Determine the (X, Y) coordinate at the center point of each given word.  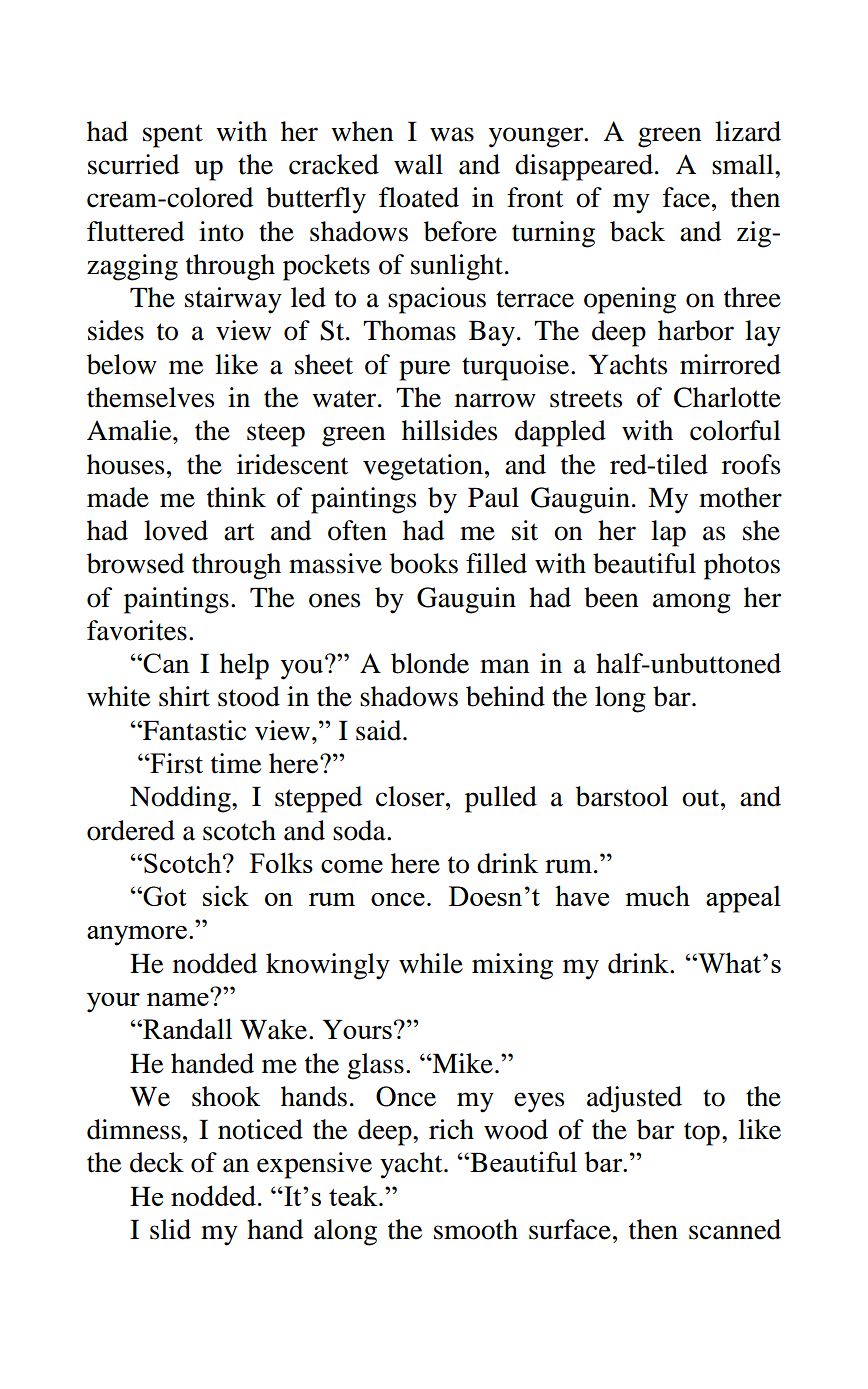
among (692, 603)
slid (170, 1229)
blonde (430, 663)
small (744, 164)
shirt (184, 696)
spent (173, 136)
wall (418, 164)
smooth (476, 1229)
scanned (735, 1229)
